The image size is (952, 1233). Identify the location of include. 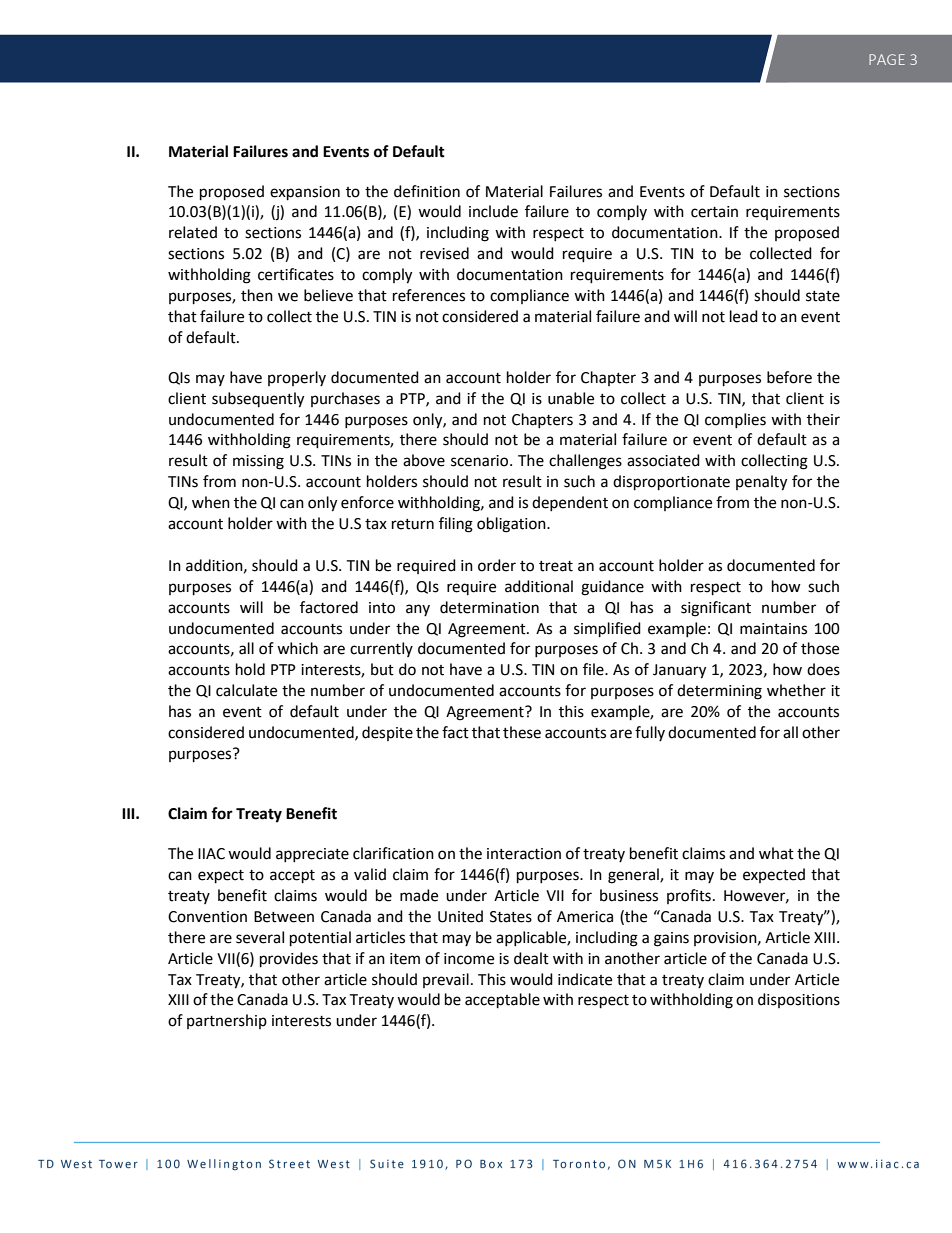
(493, 211).
